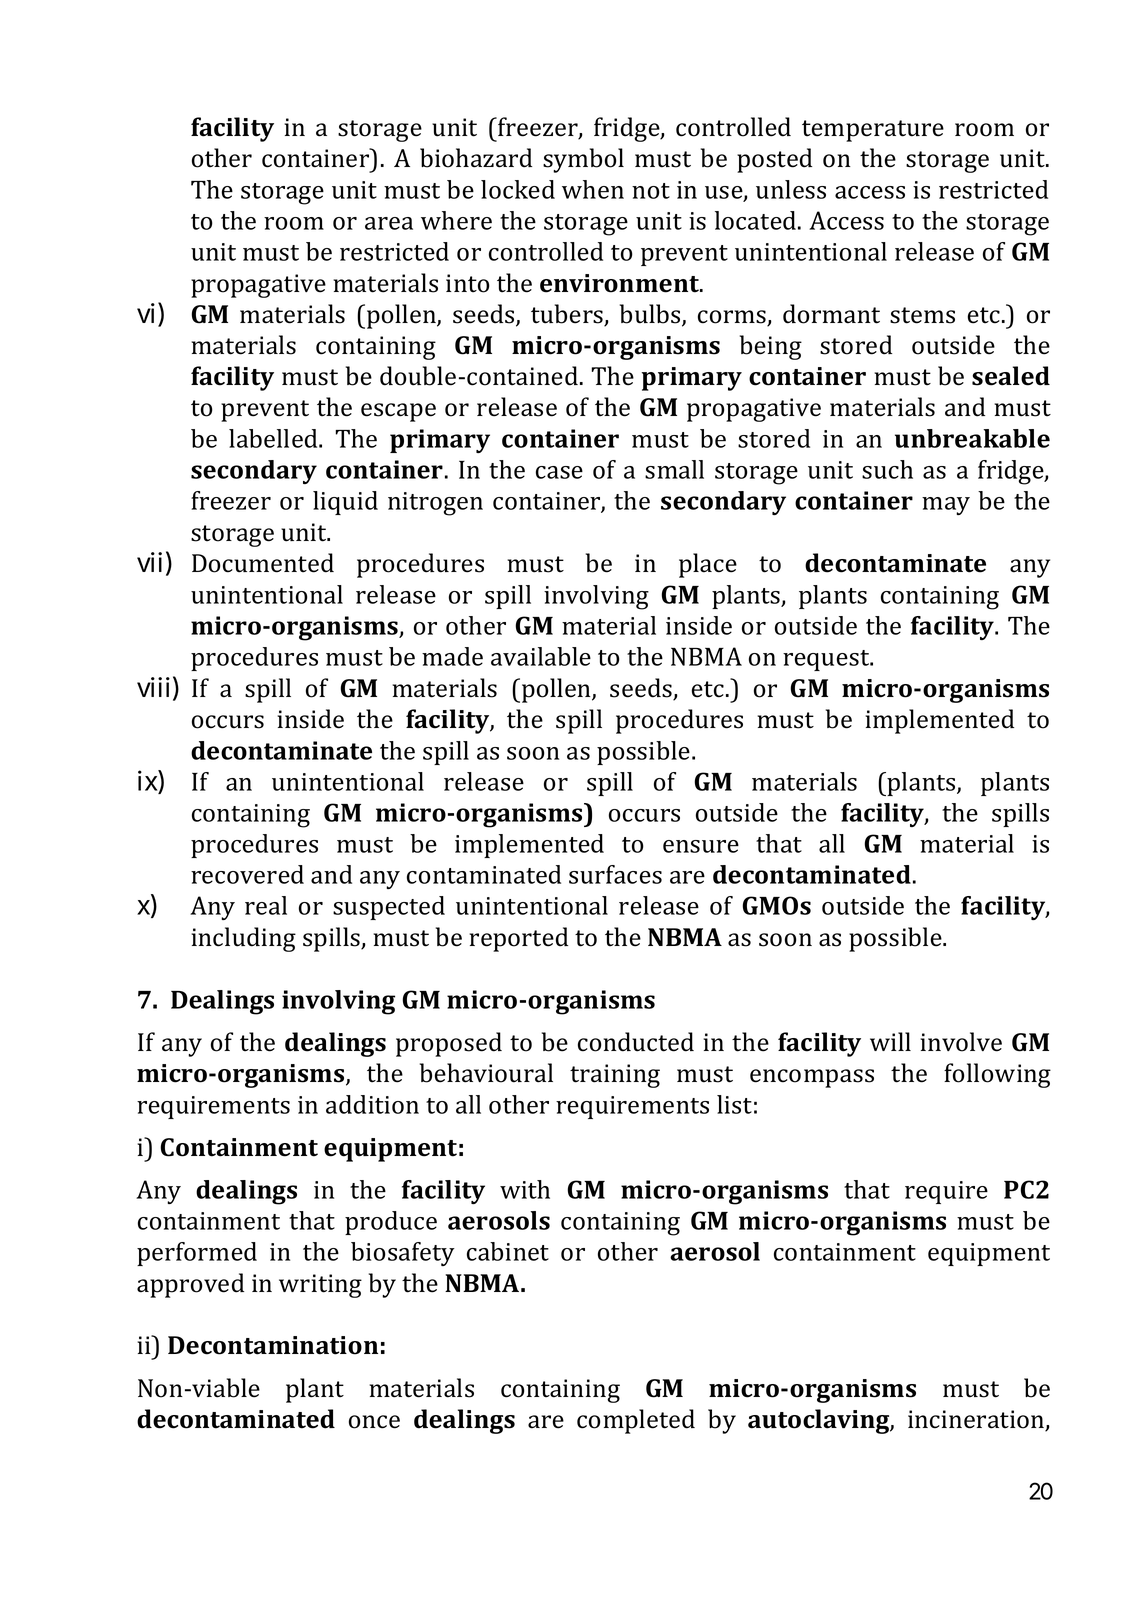 The height and width of the screenshot is (1598, 1130). What do you see at coordinates (701, 846) in the screenshot?
I see `ensure` at bounding box center [701, 846].
